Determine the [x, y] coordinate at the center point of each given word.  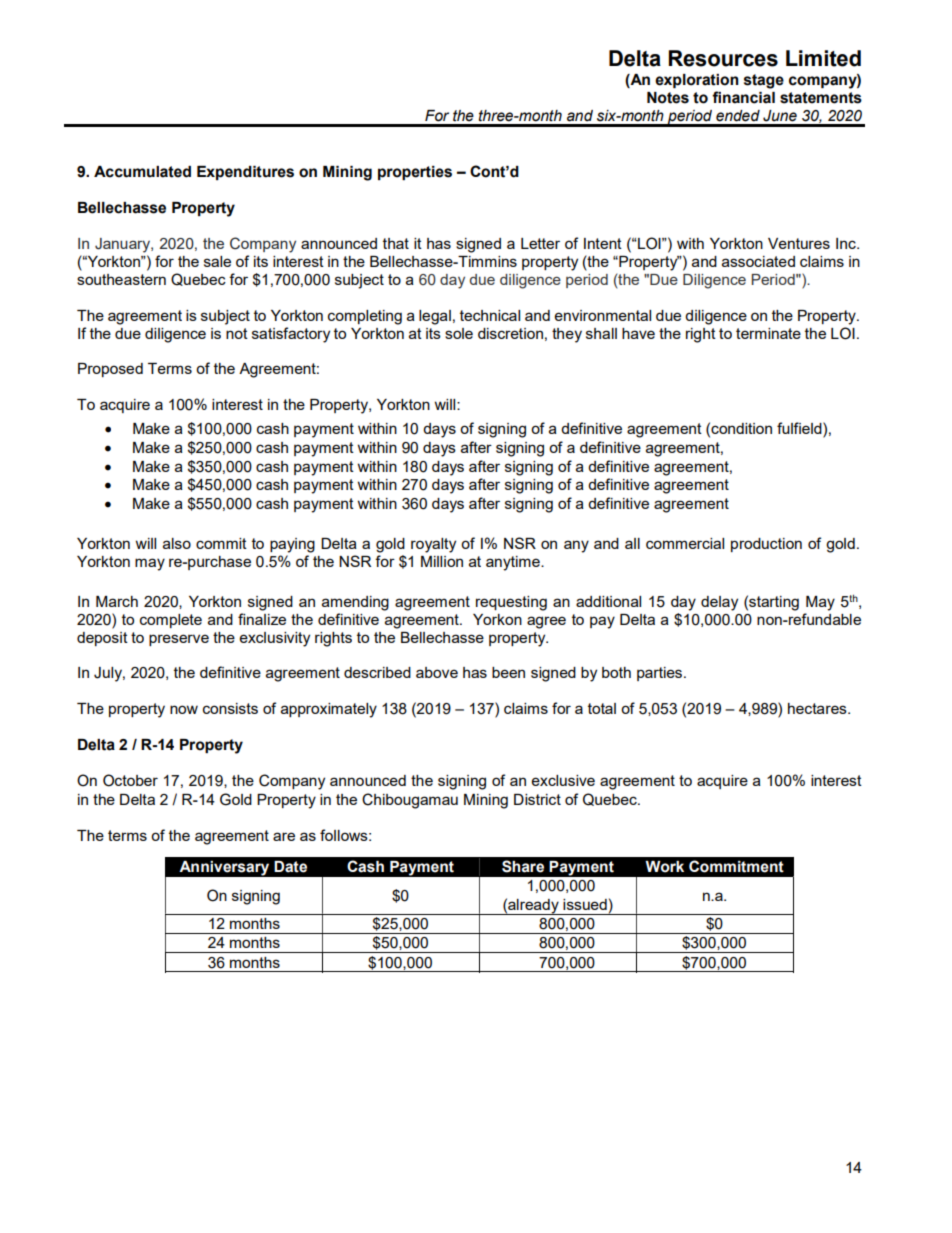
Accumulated [142, 172]
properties [415, 173]
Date [290, 867]
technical [490, 315]
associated [758, 261]
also [177, 543]
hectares [818, 708]
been [508, 672]
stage [764, 81]
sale [217, 261]
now [184, 709]
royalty [433, 545]
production [766, 545]
